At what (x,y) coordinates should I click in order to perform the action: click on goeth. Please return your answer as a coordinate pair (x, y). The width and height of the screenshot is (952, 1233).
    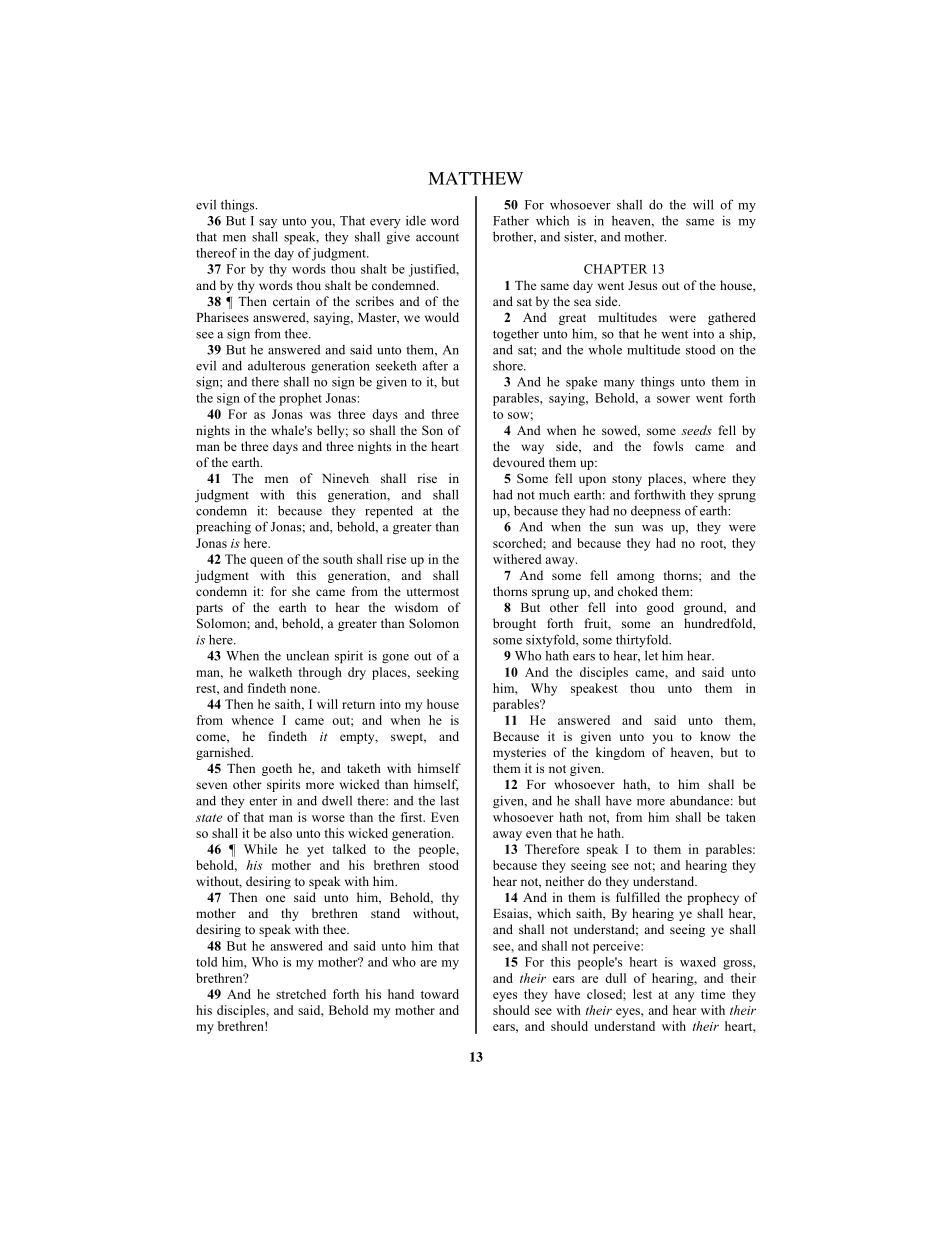
    Looking at the image, I should click on (277, 769).
